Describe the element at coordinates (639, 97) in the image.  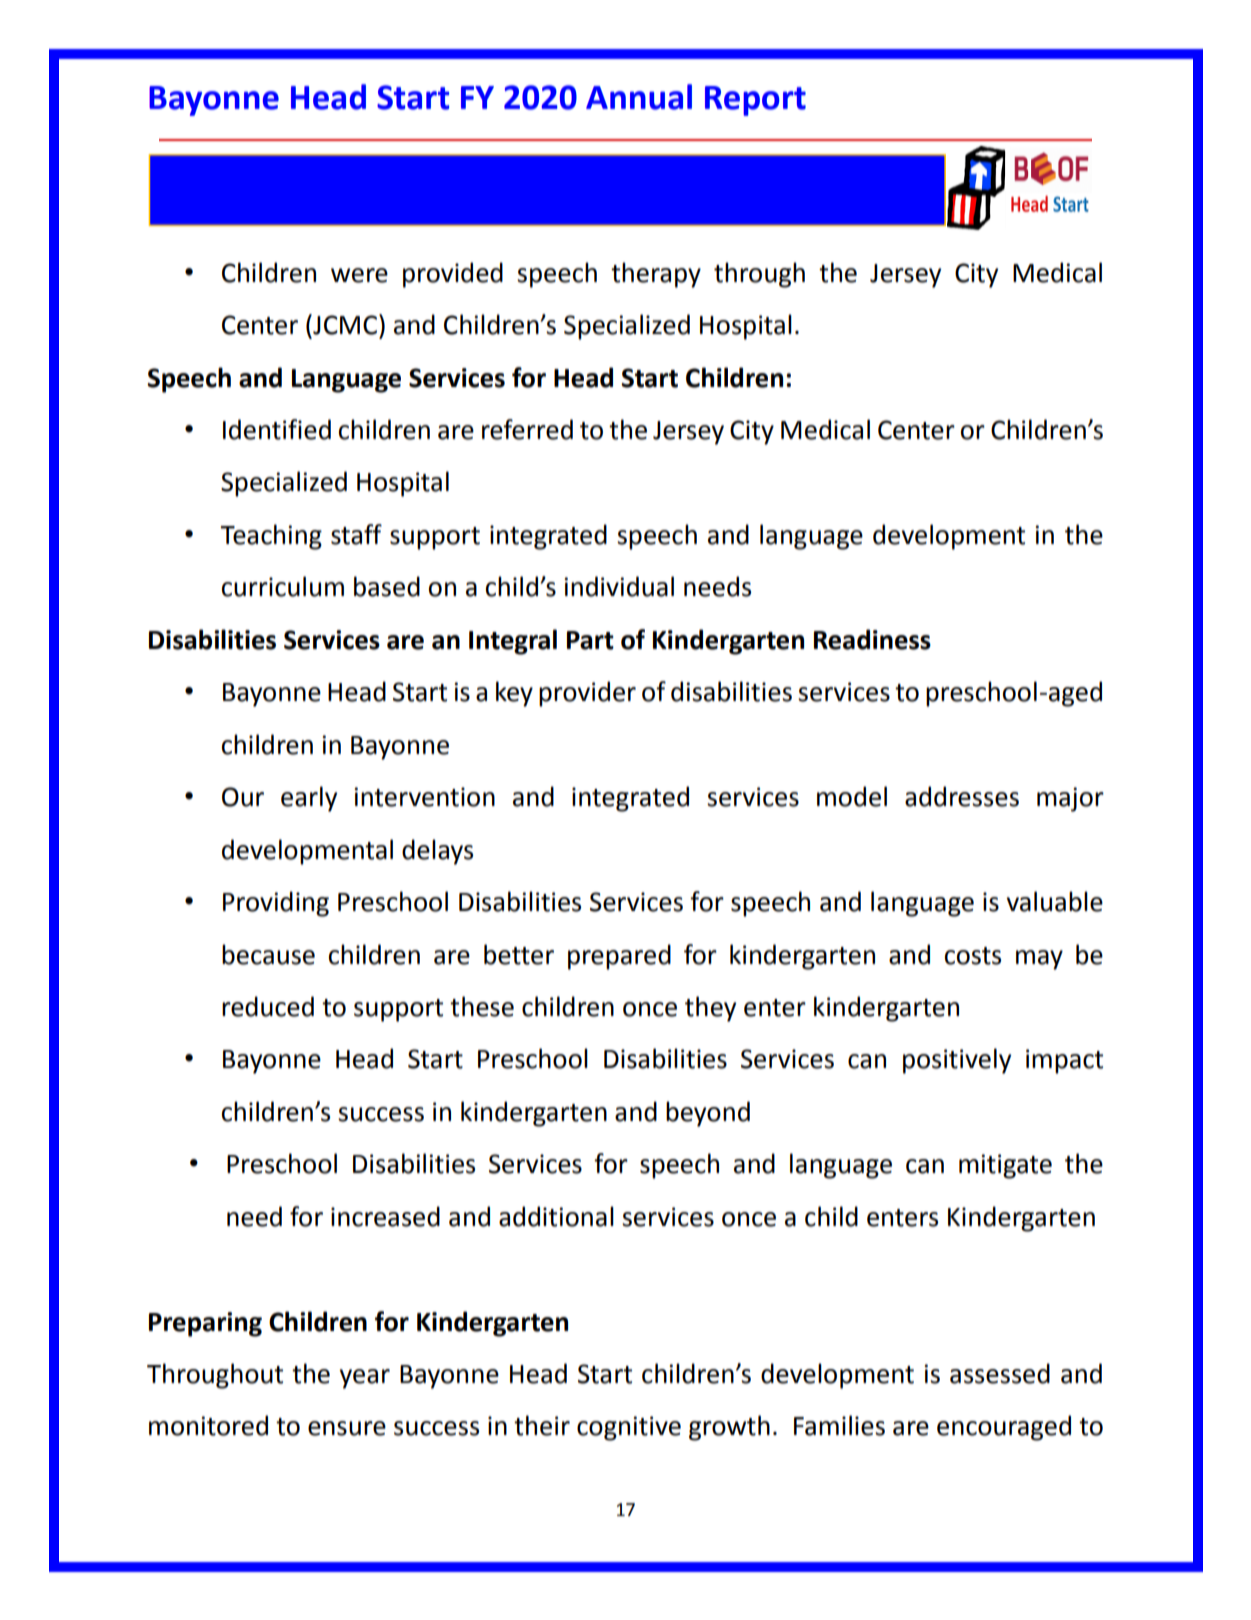
I see `Annual` at that location.
